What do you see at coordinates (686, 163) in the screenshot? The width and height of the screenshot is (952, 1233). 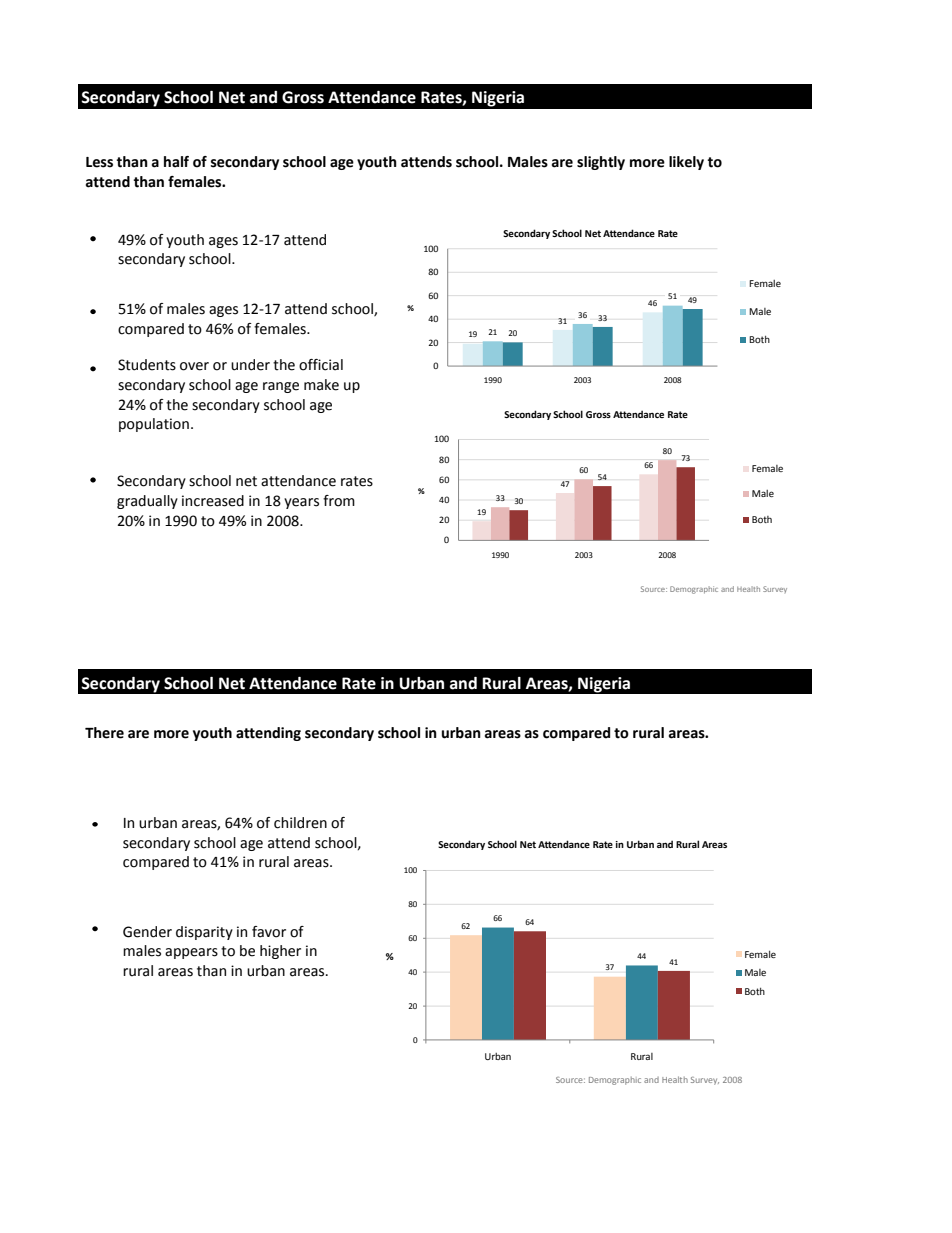 I see `likely` at bounding box center [686, 163].
